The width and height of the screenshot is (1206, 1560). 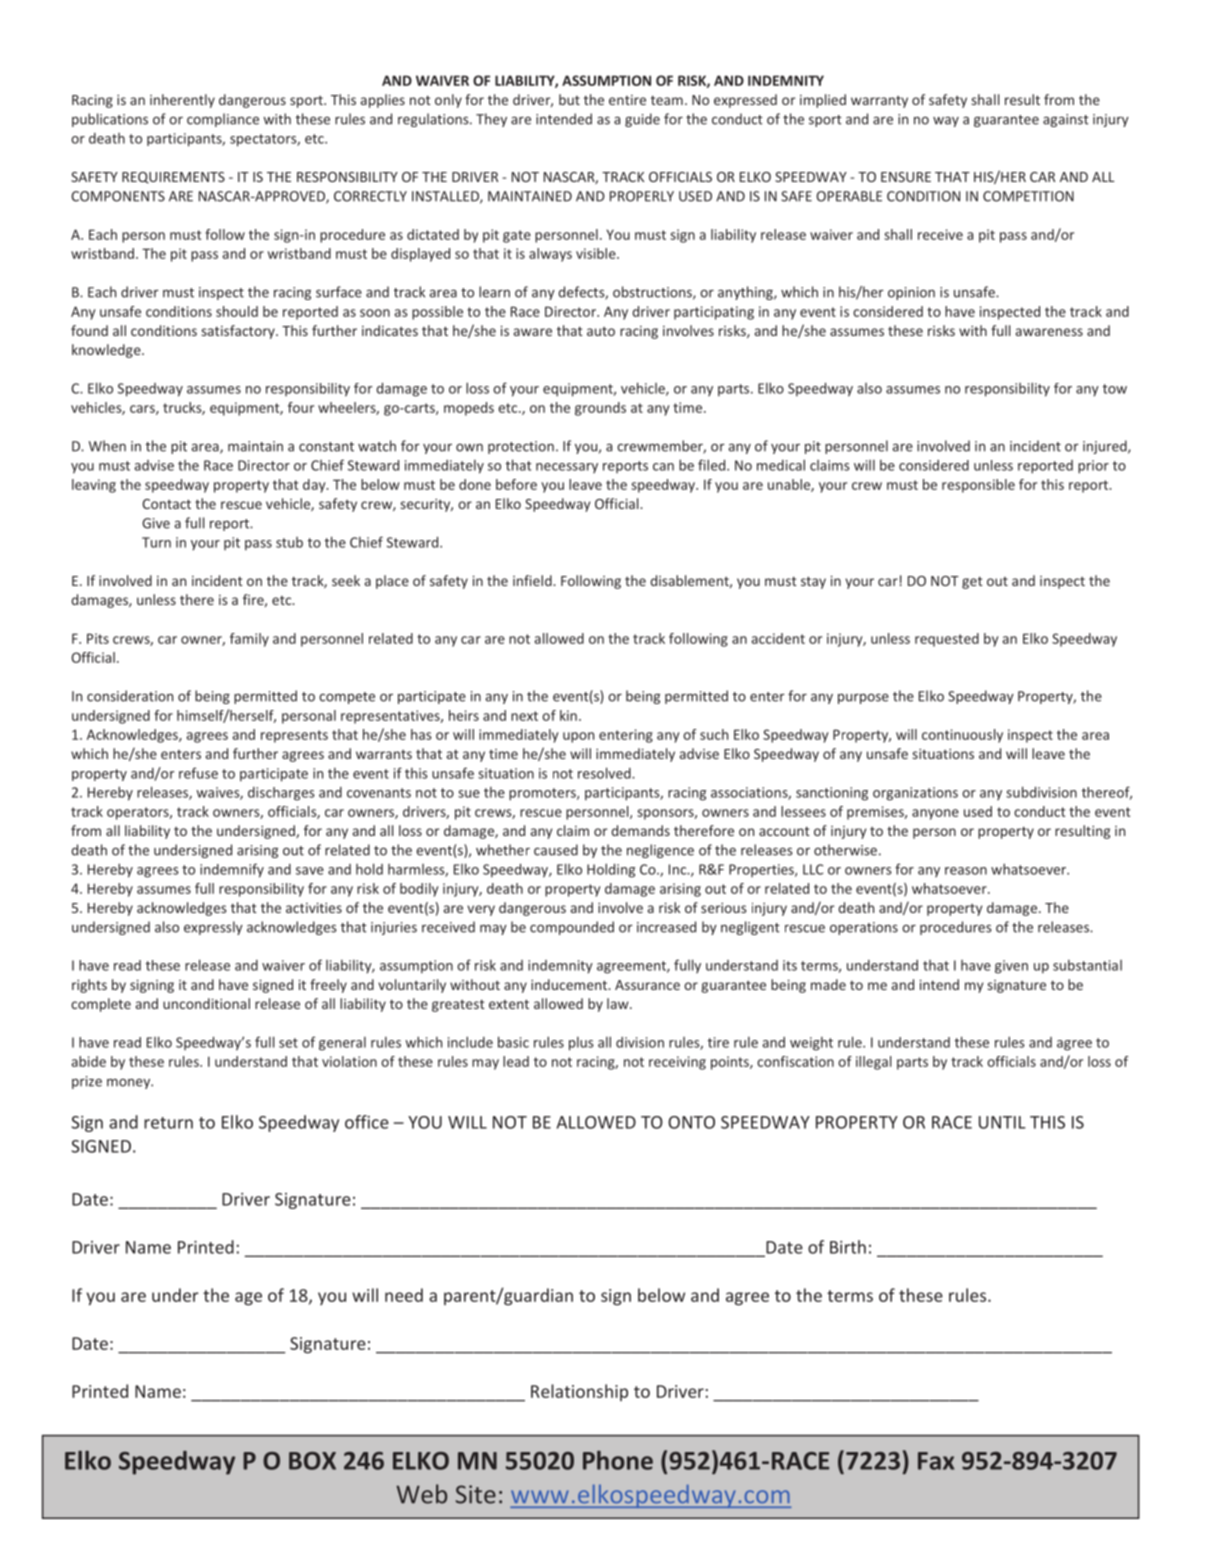 What do you see at coordinates (691, 1122) in the screenshot?
I see `ONTO` at bounding box center [691, 1122].
